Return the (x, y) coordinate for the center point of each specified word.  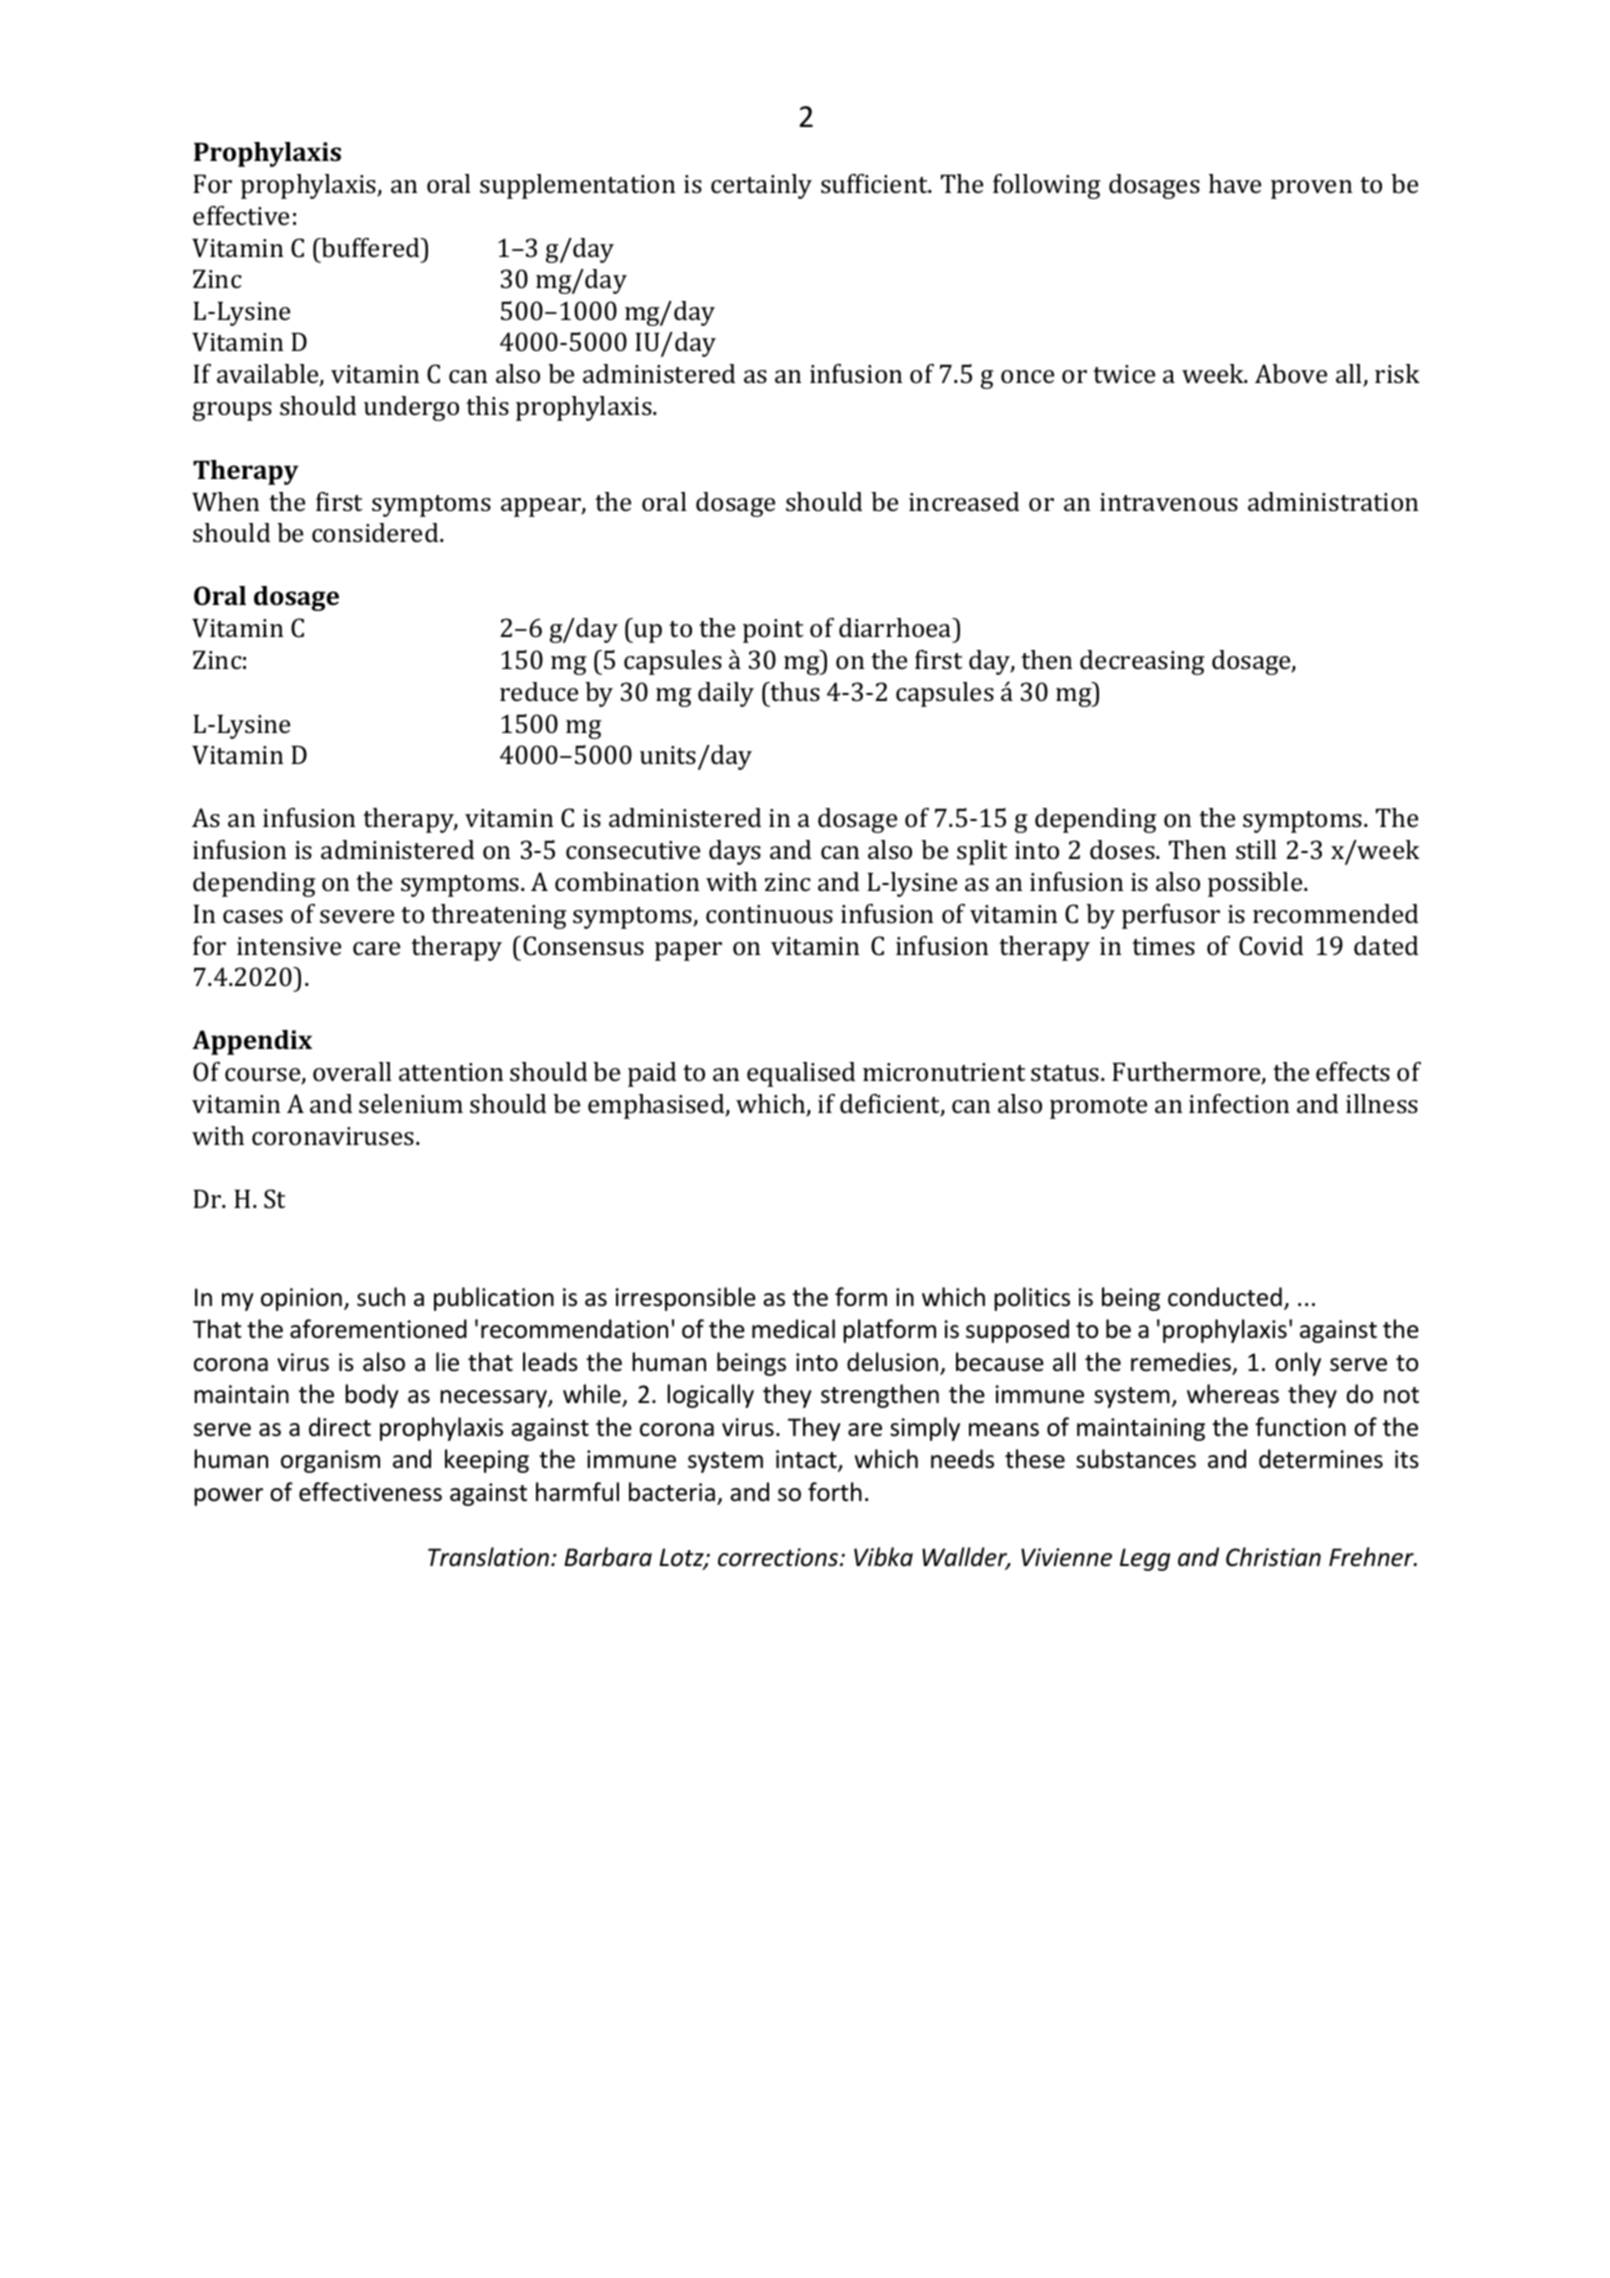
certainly (761, 186)
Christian (1273, 1557)
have (1235, 184)
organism (330, 1461)
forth (835, 1492)
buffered (371, 247)
